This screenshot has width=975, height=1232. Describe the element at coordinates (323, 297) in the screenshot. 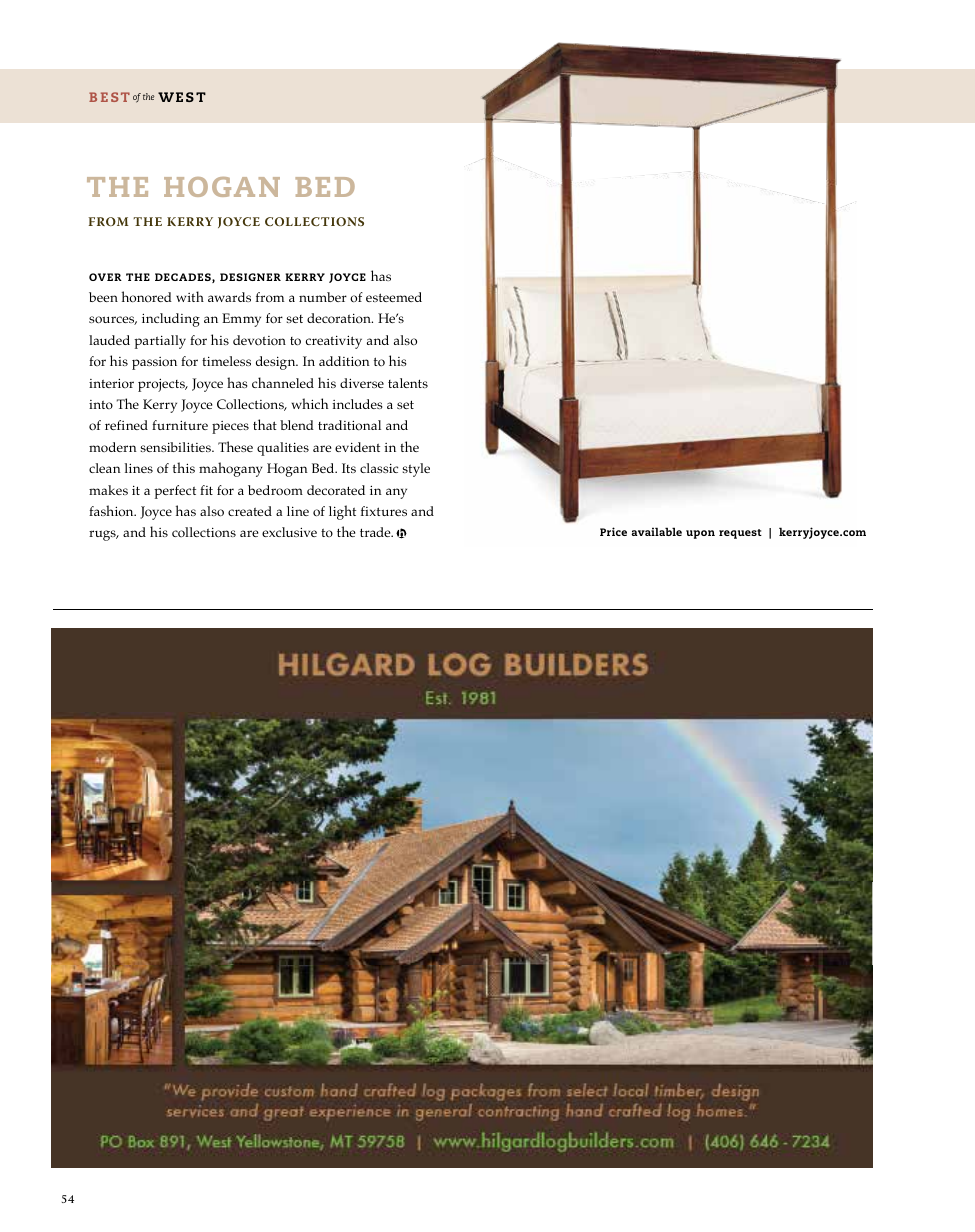

I see `number` at that location.
